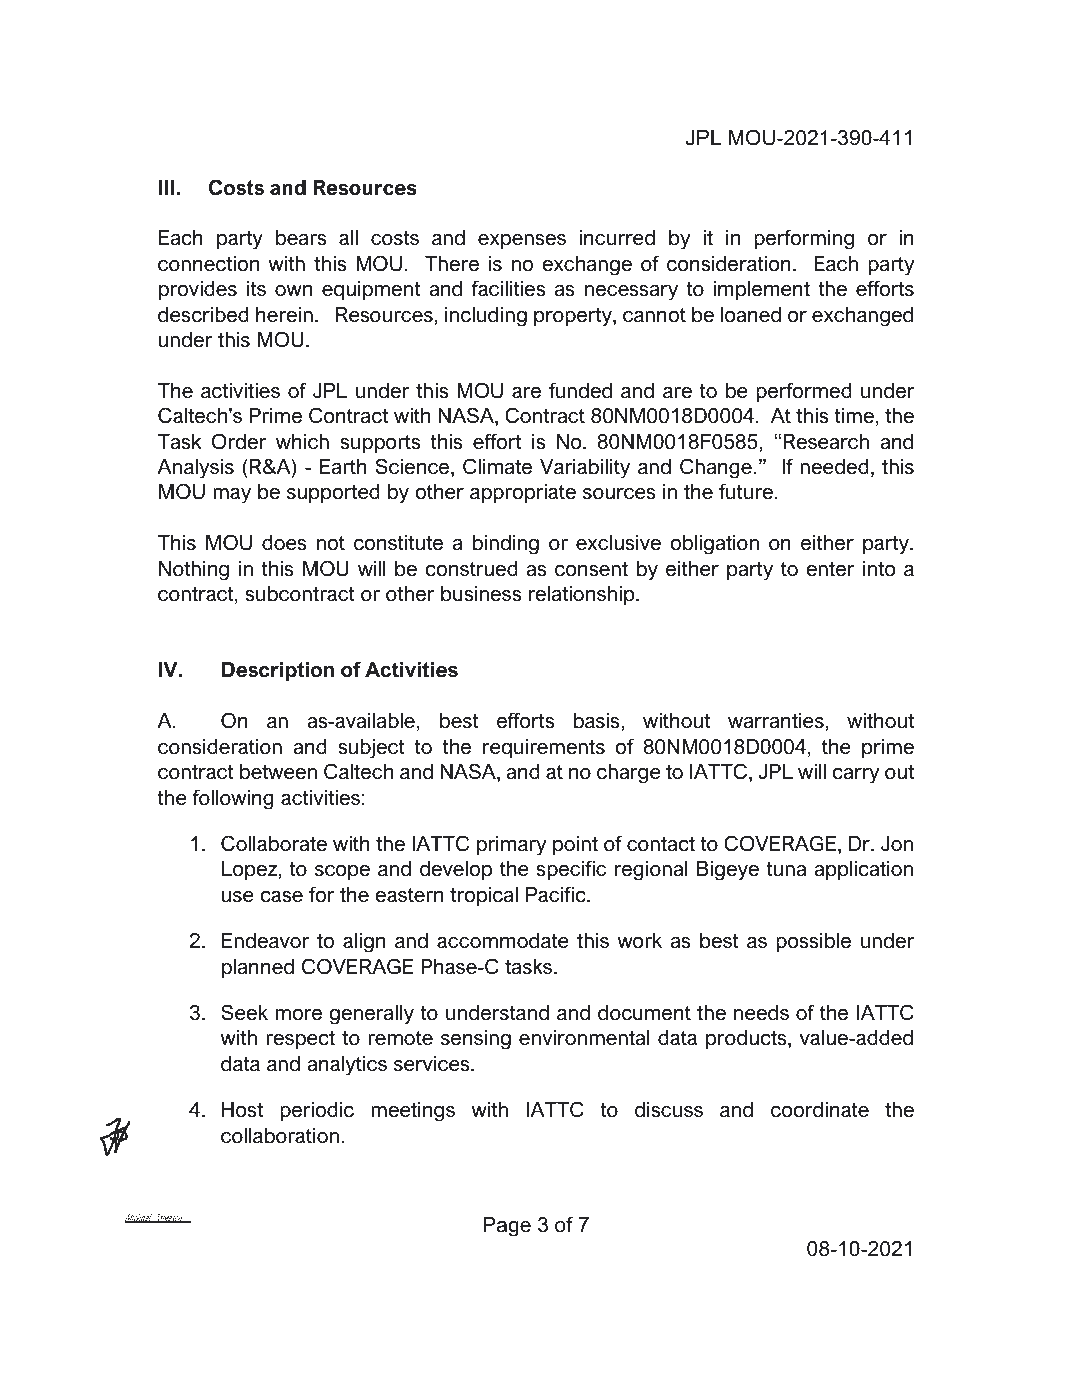 The height and width of the screenshot is (1387, 1072). I want to click on bears, so click(301, 238).
